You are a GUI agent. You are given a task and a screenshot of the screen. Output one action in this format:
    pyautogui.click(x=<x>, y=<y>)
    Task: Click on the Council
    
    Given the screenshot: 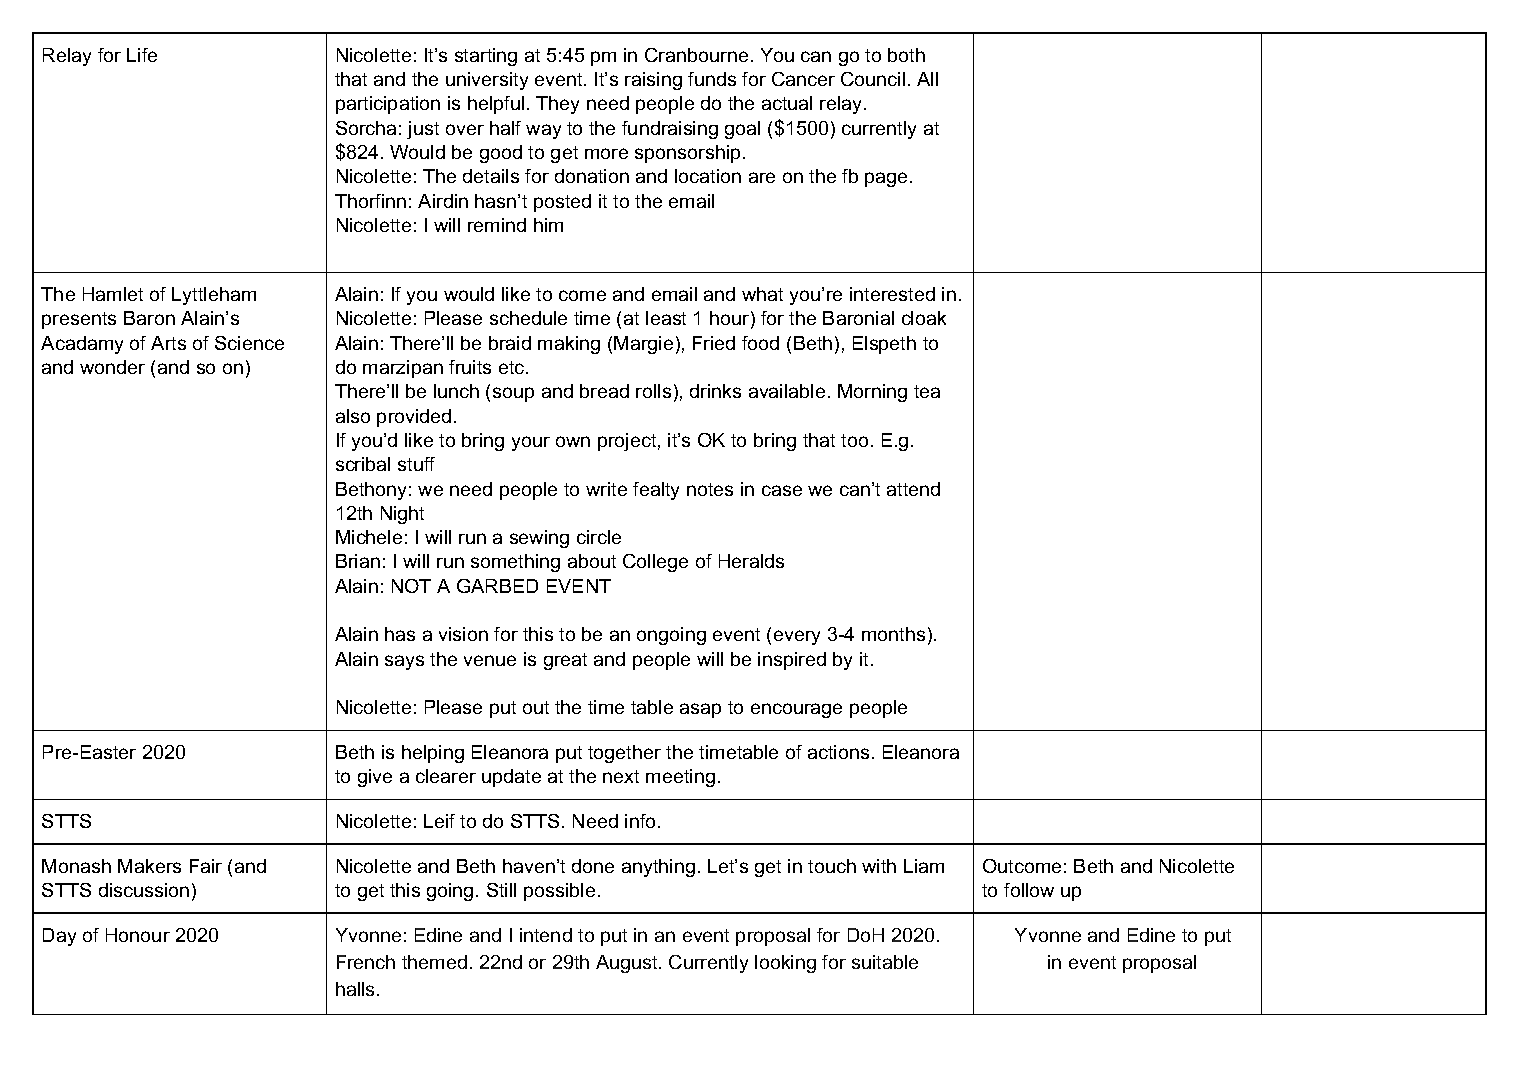 What is the action you would take?
    pyautogui.click(x=873, y=79)
